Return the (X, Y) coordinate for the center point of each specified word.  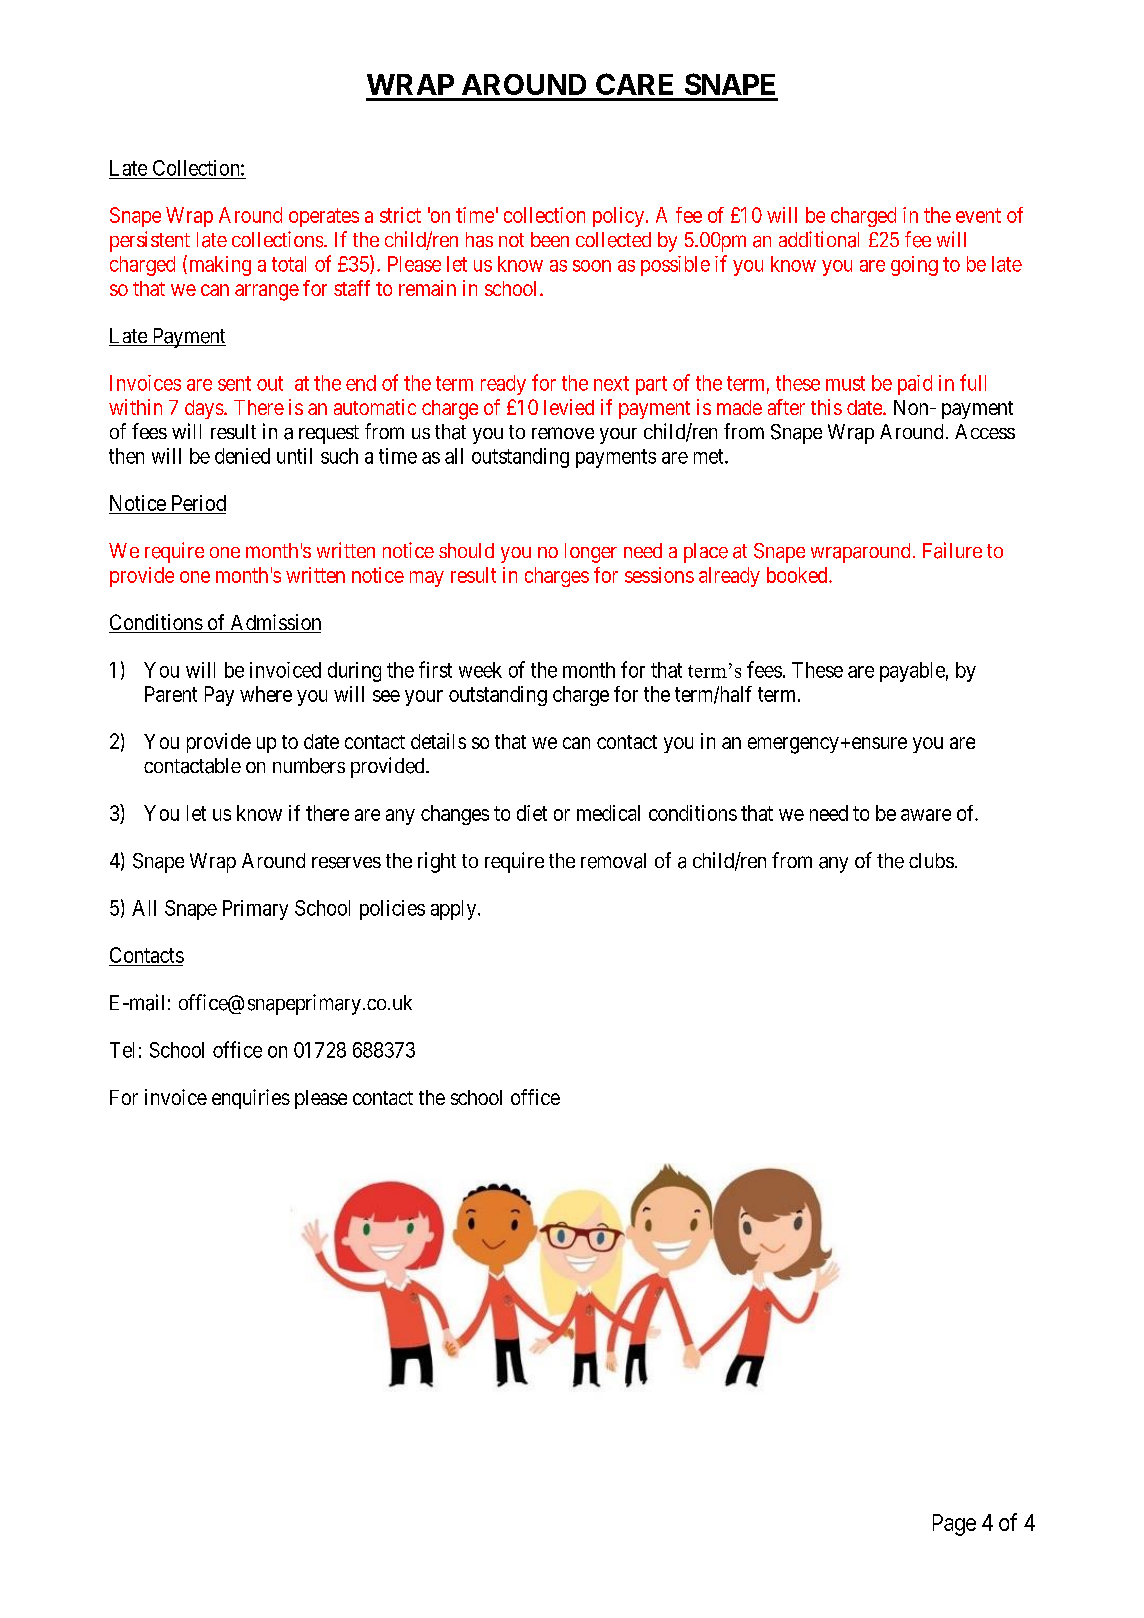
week (480, 670)
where (266, 694)
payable (912, 672)
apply (455, 910)
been (550, 239)
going (914, 266)
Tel (122, 1050)
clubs (931, 860)
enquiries (251, 1099)
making (218, 265)
